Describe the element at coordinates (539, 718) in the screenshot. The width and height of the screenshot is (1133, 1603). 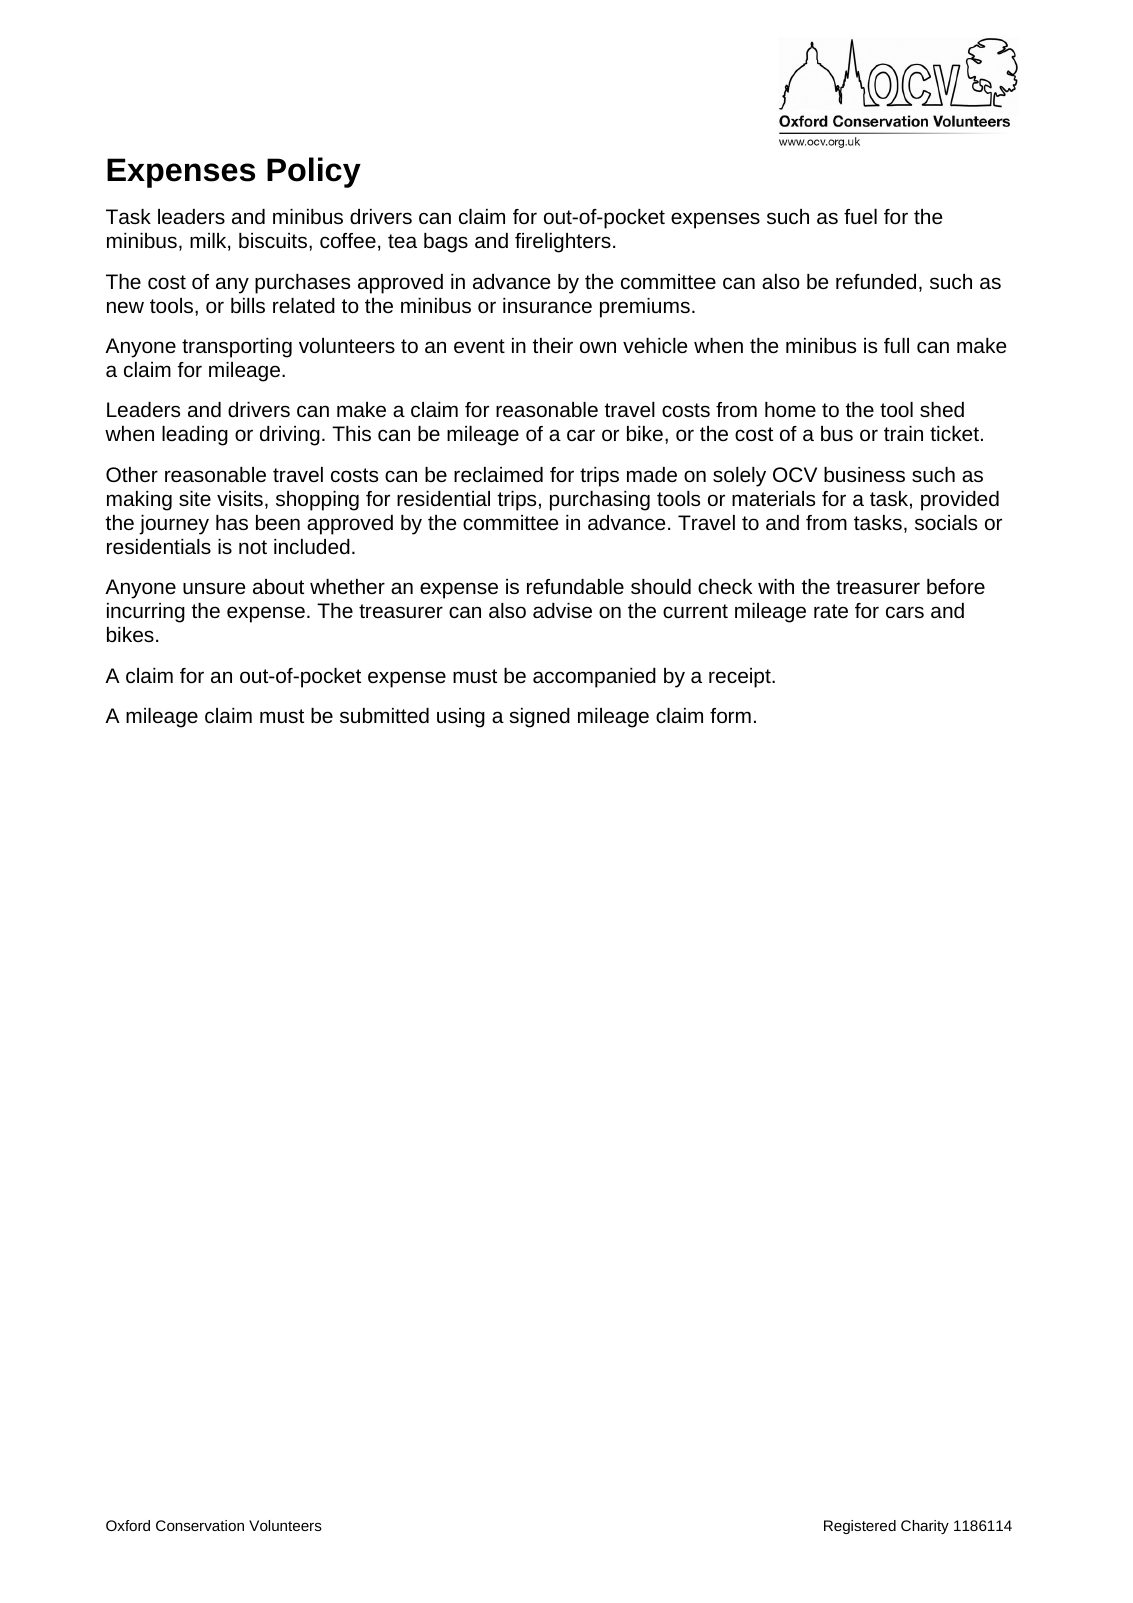
I see `signed` at that location.
